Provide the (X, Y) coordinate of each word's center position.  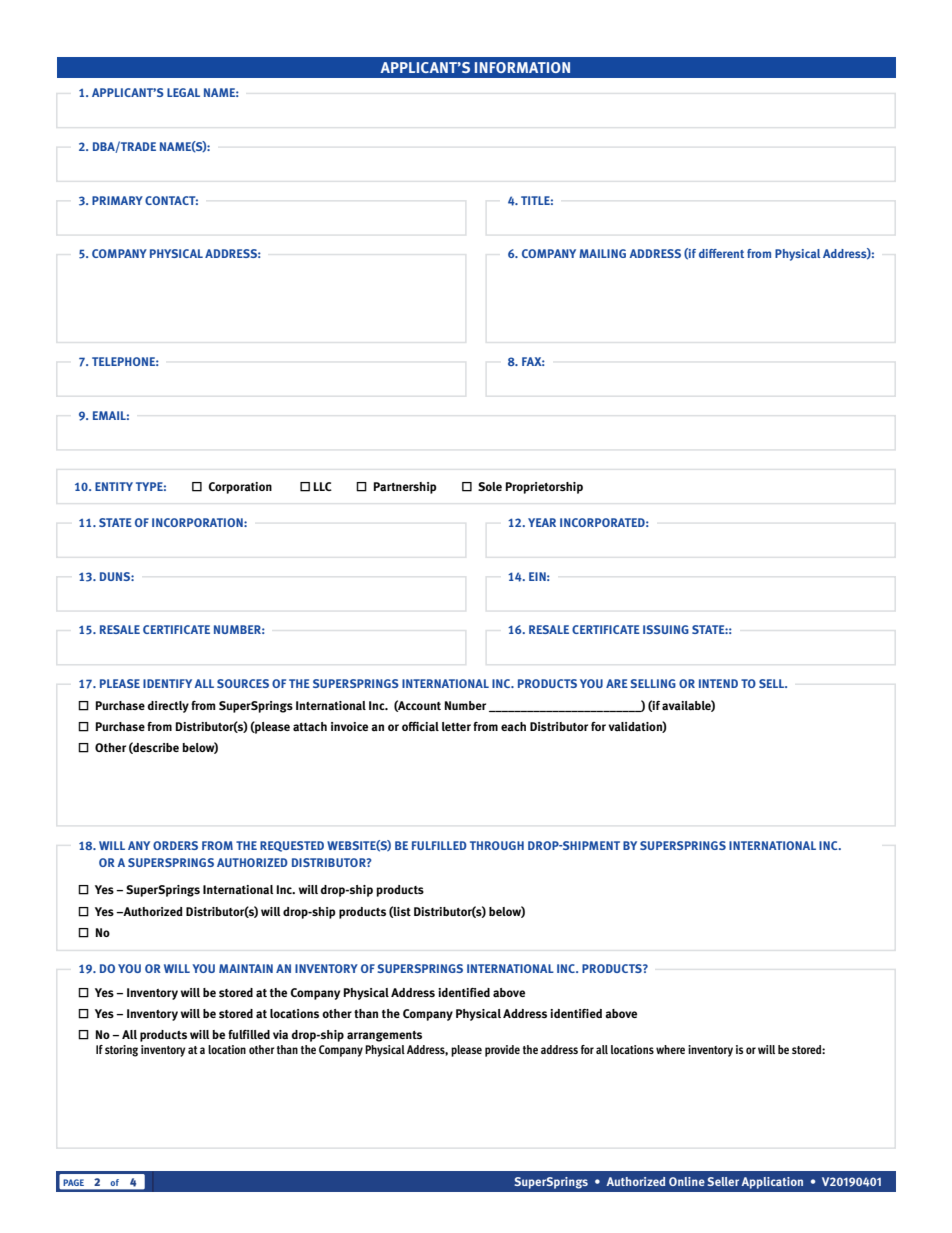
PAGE (73, 1182)
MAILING (602, 253)
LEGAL (183, 92)
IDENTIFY (167, 683)
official (420, 727)
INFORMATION (522, 67)
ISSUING (666, 629)
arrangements (384, 1036)
